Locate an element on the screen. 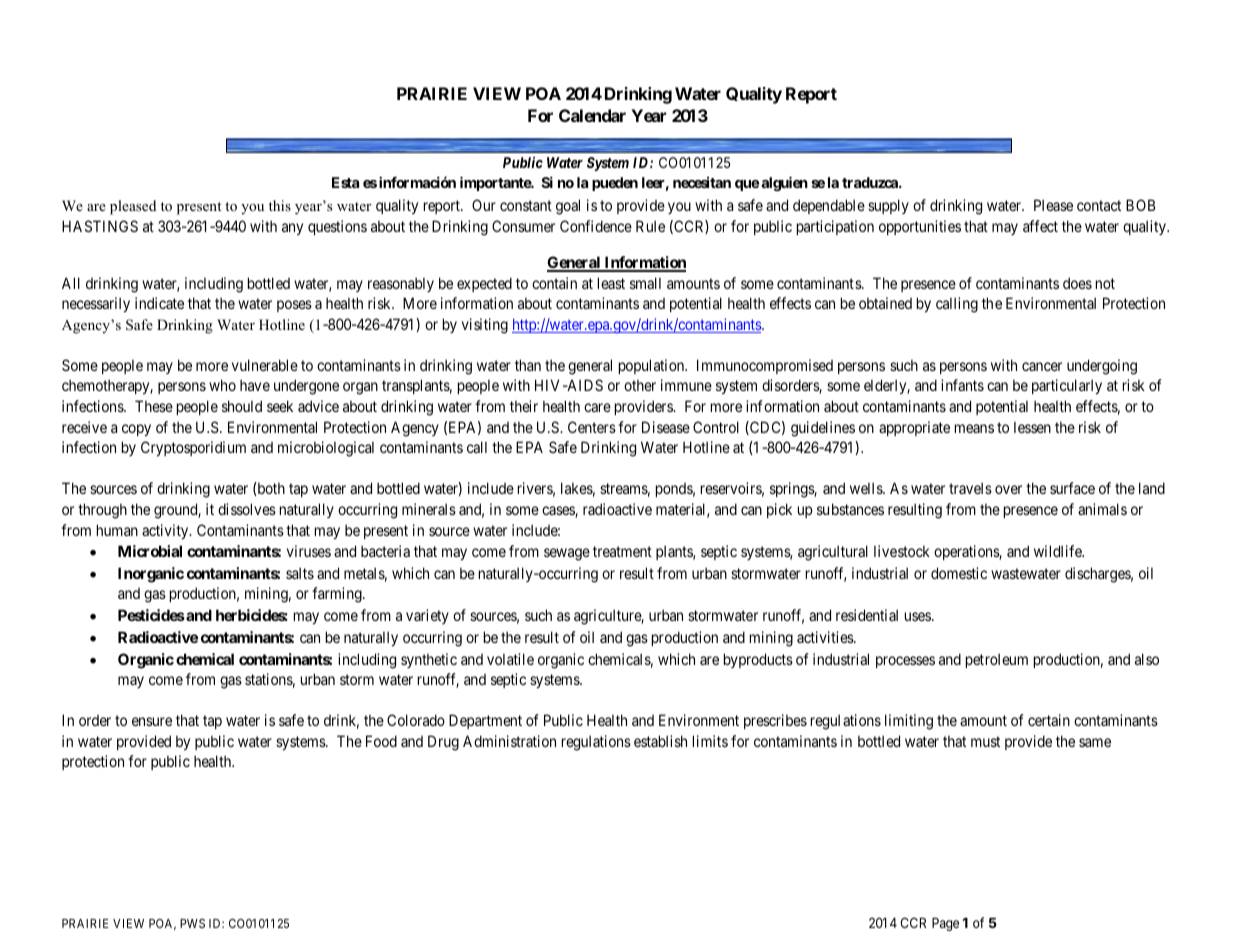  PWS is located at coordinates (192, 923).
